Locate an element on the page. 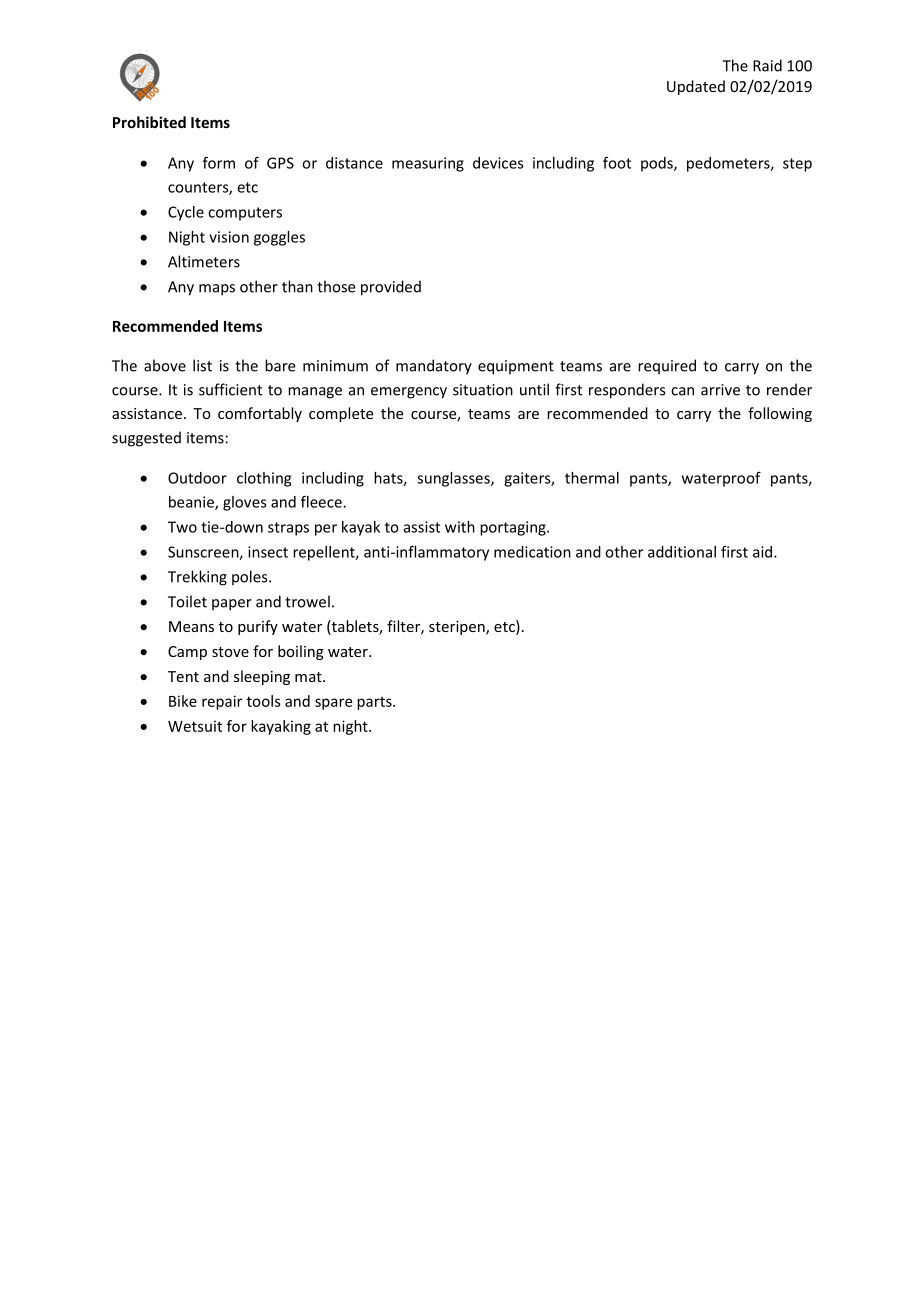  Updated is located at coordinates (696, 87).
